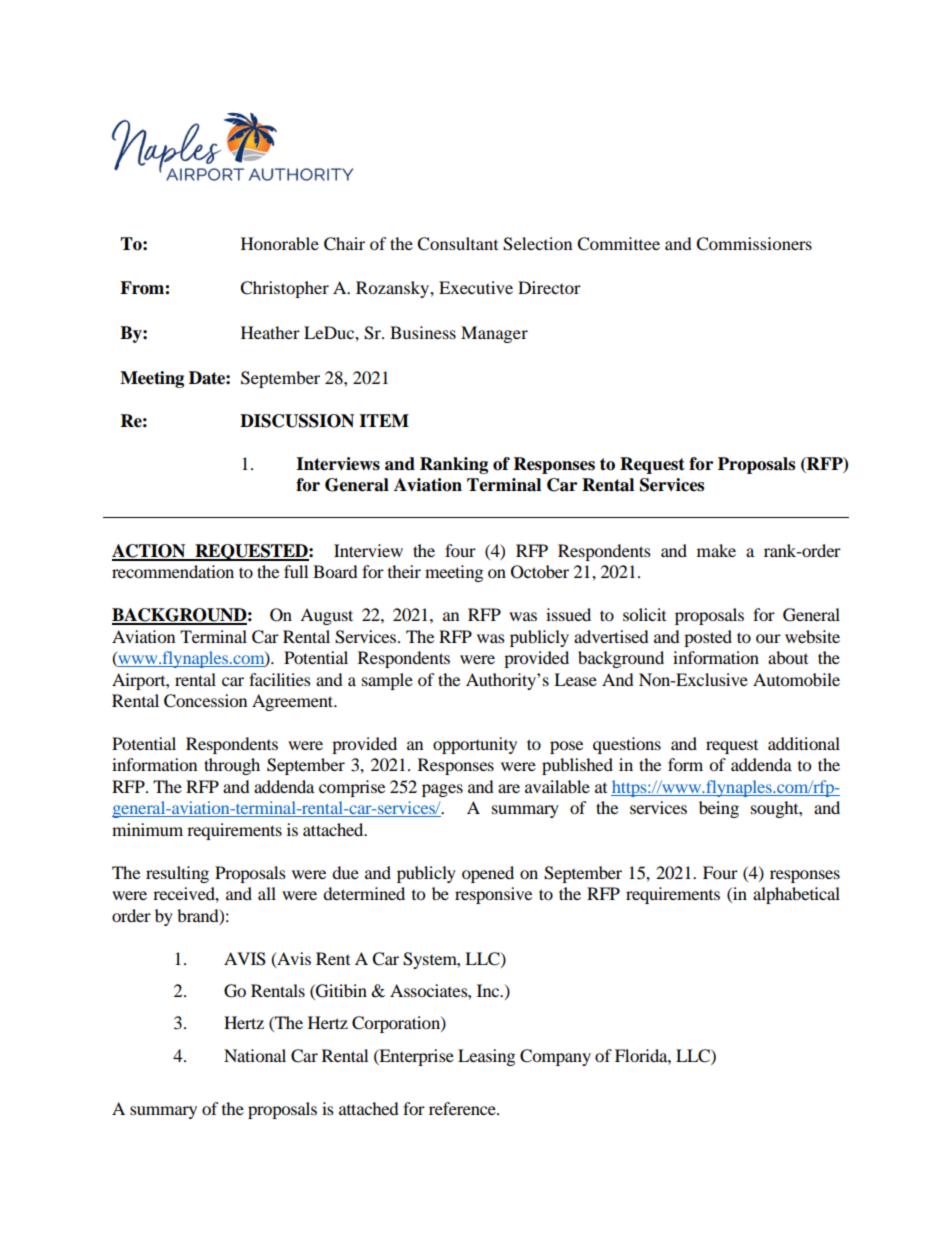  What do you see at coordinates (284, 289) in the document?
I see `Christopher` at bounding box center [284, 289].
